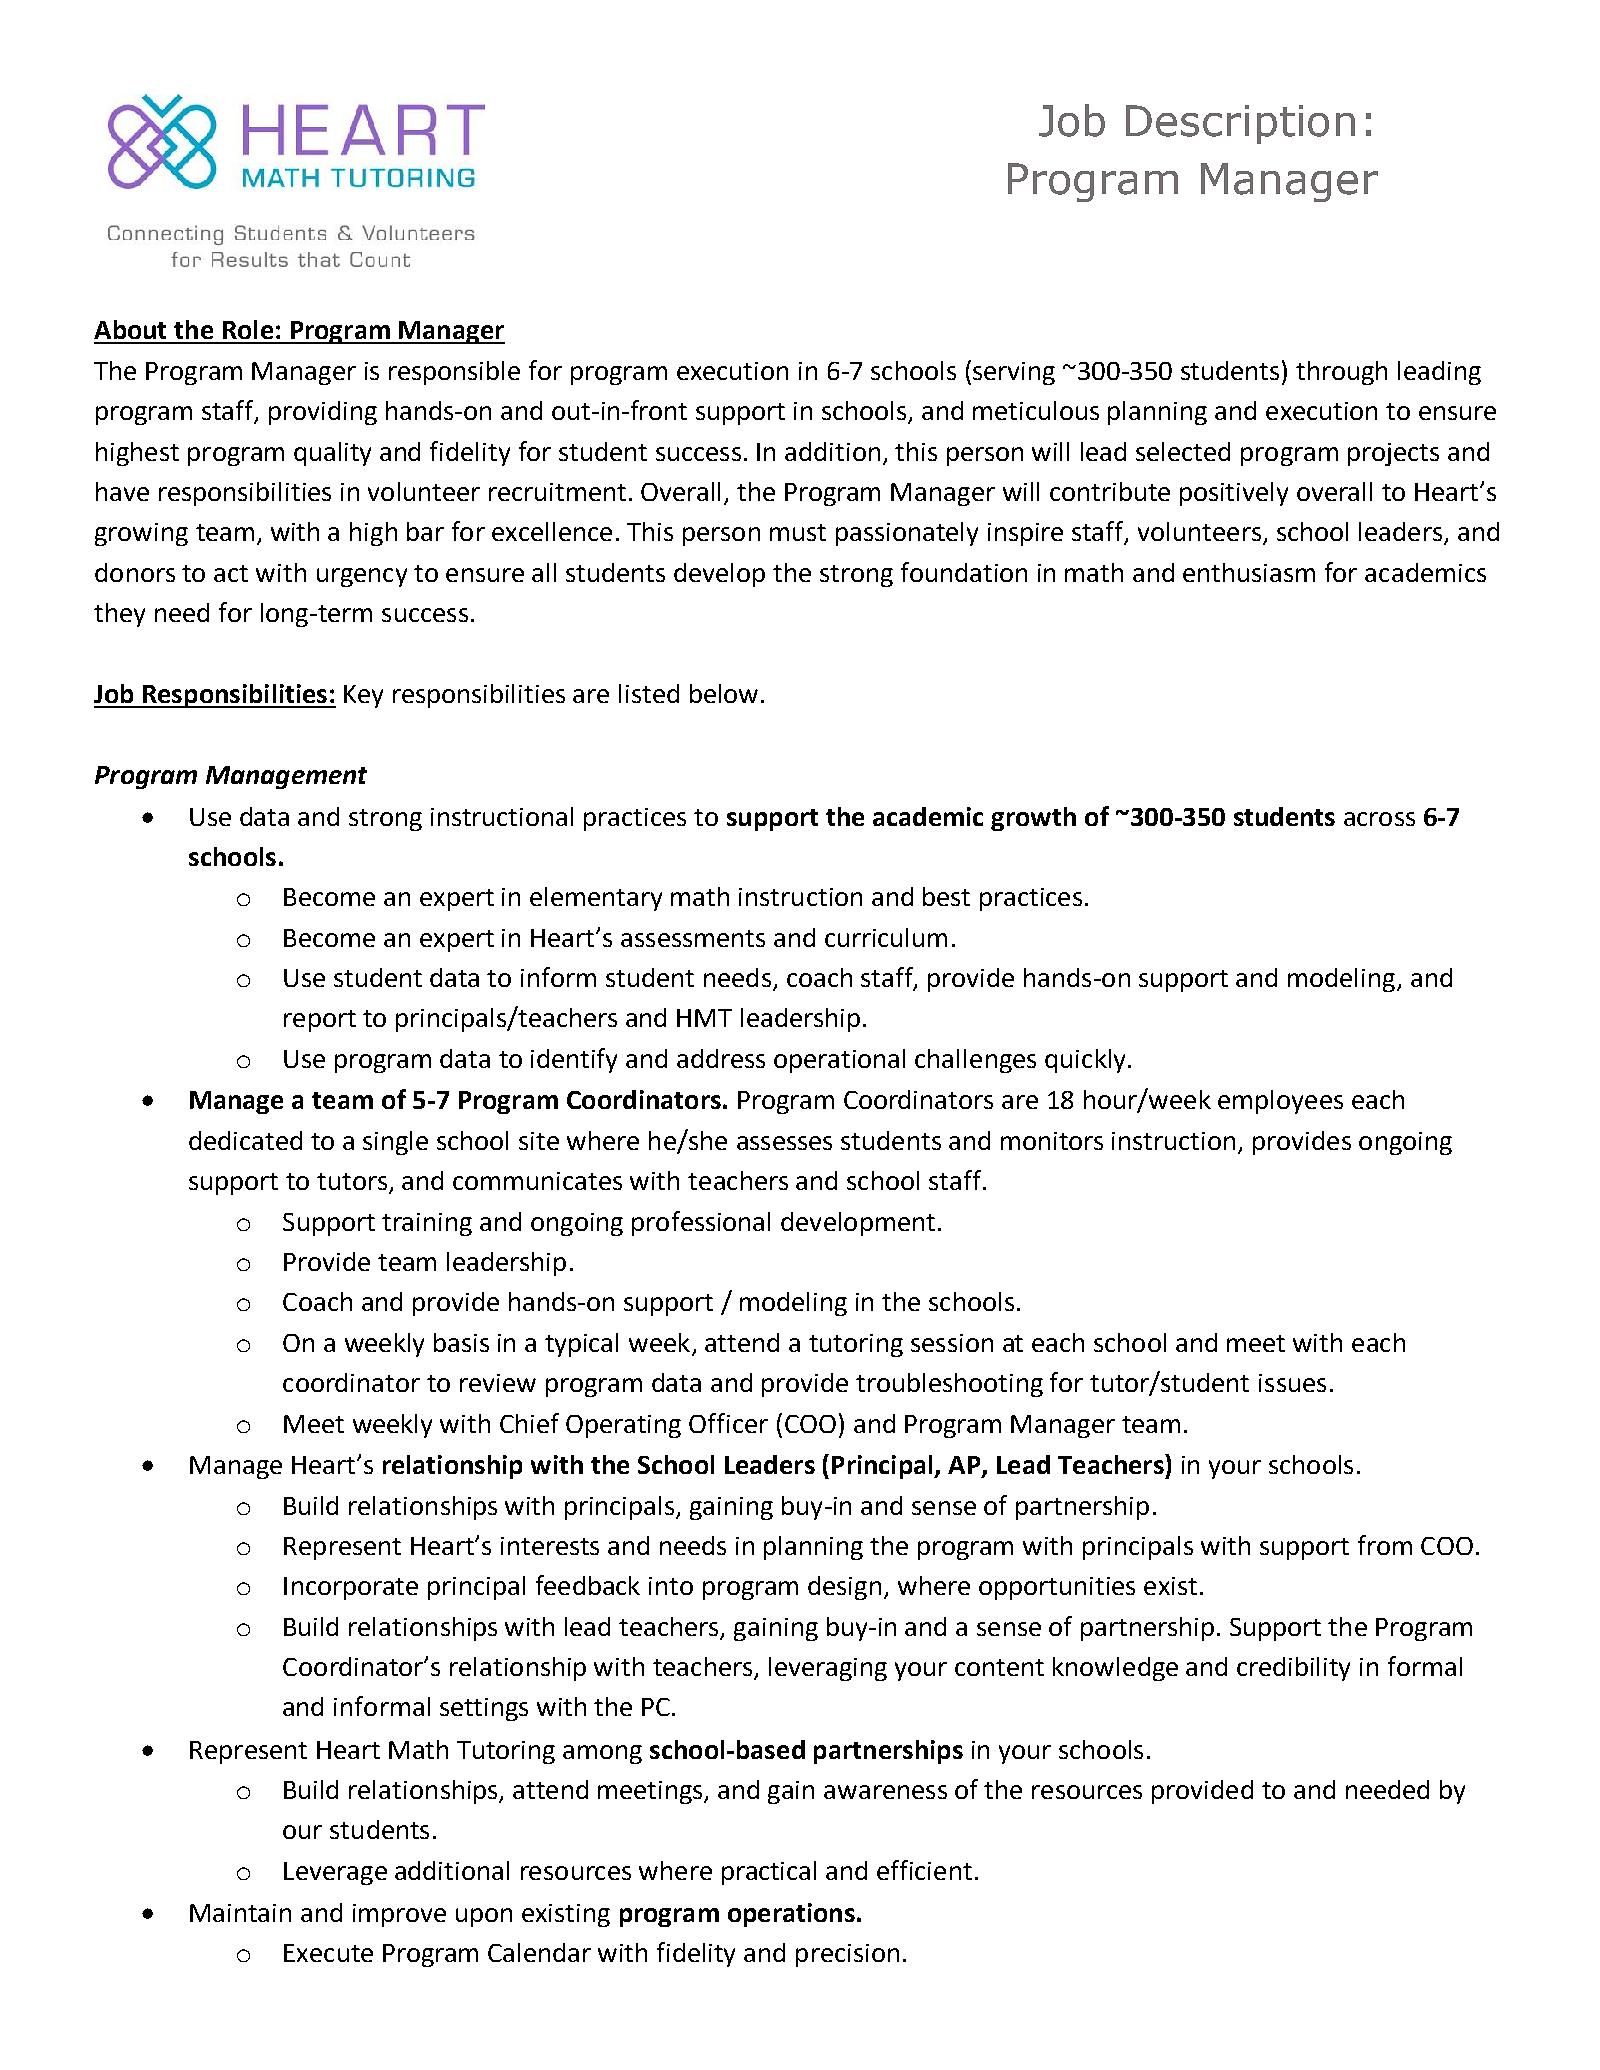  I want to click on responsible, so click(454, 373).
